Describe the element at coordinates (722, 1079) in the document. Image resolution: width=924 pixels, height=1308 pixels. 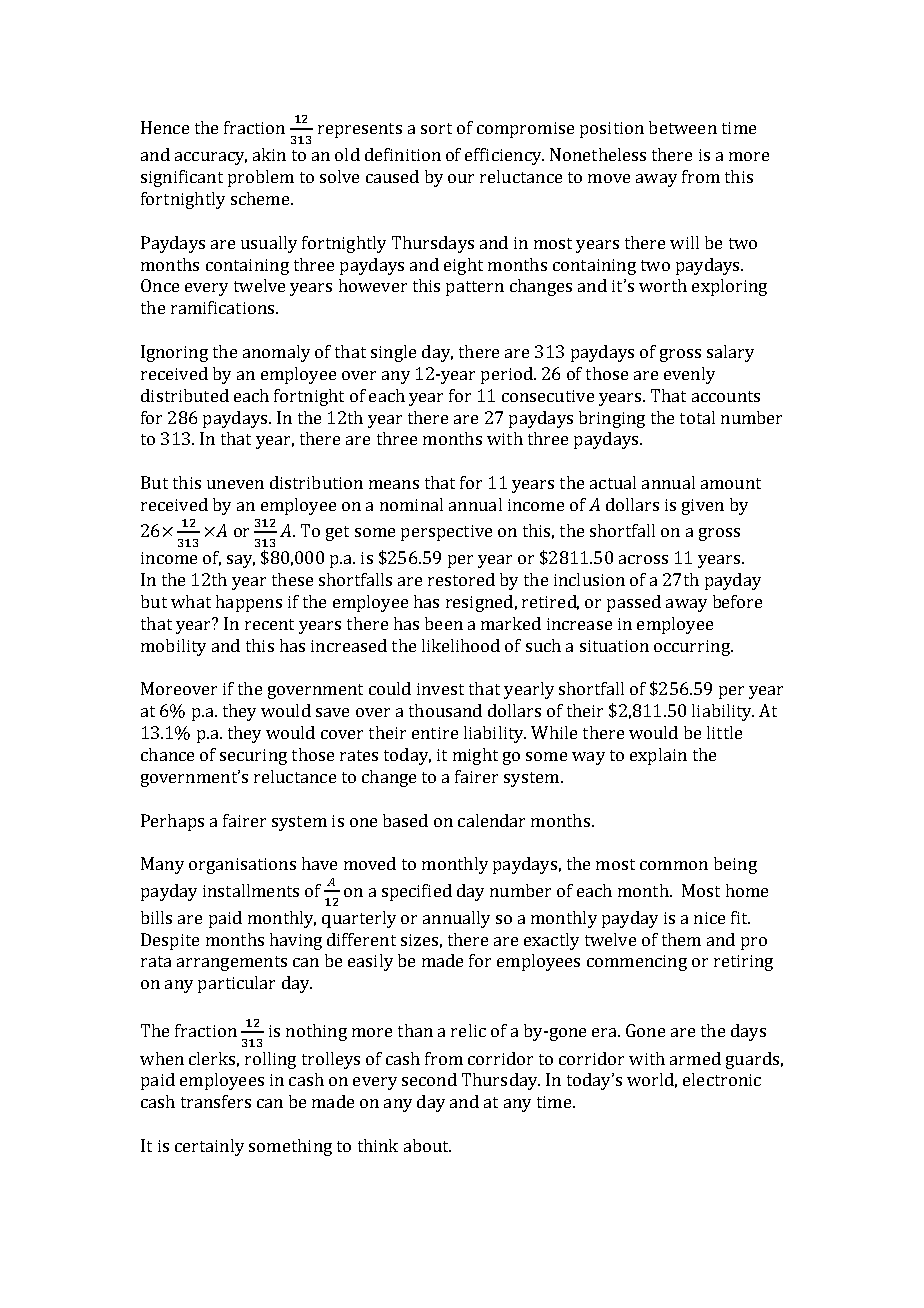
I see `electronic` at that location.
